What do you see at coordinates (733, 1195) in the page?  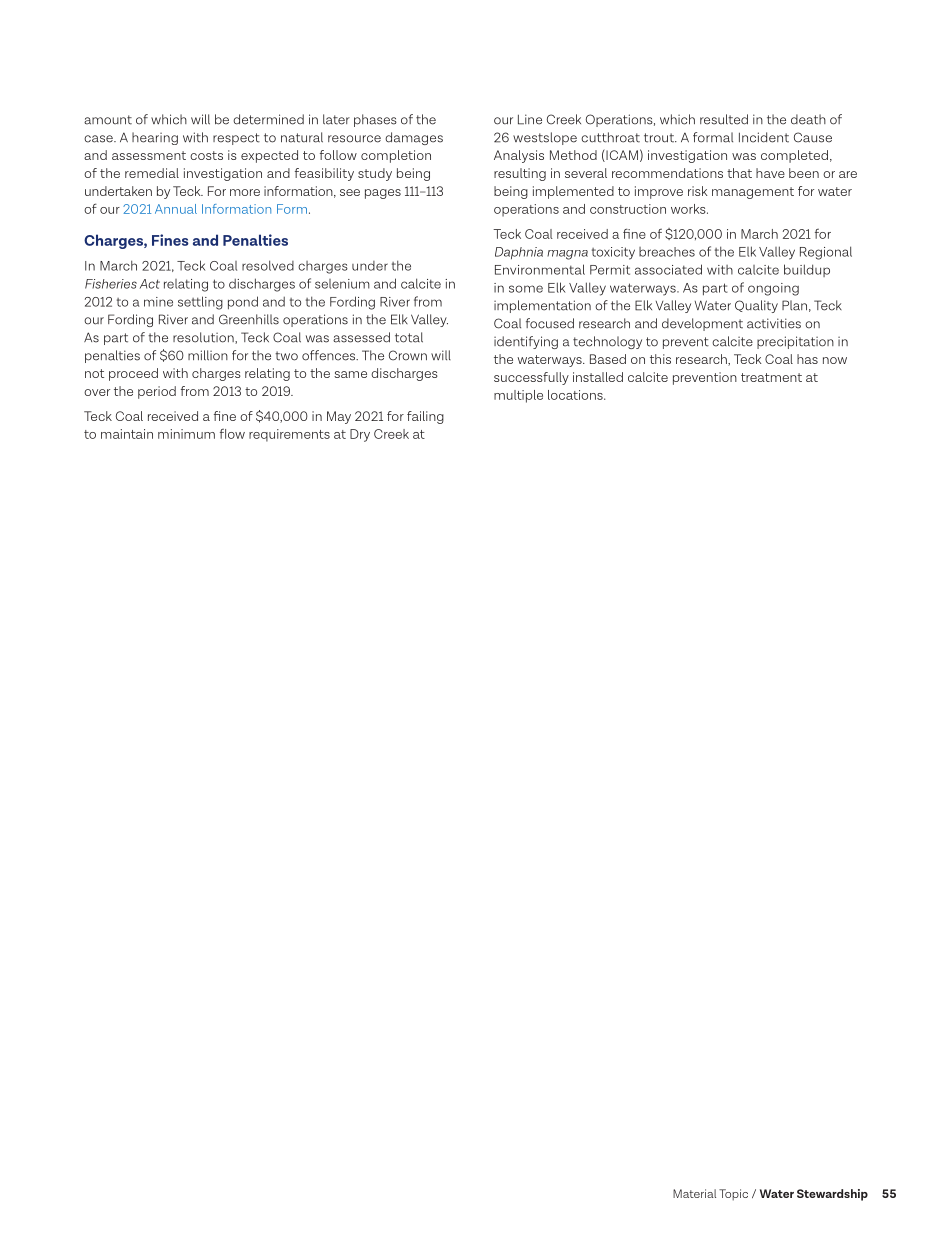 I see `Topic` at bounding box center [733, 1195].
